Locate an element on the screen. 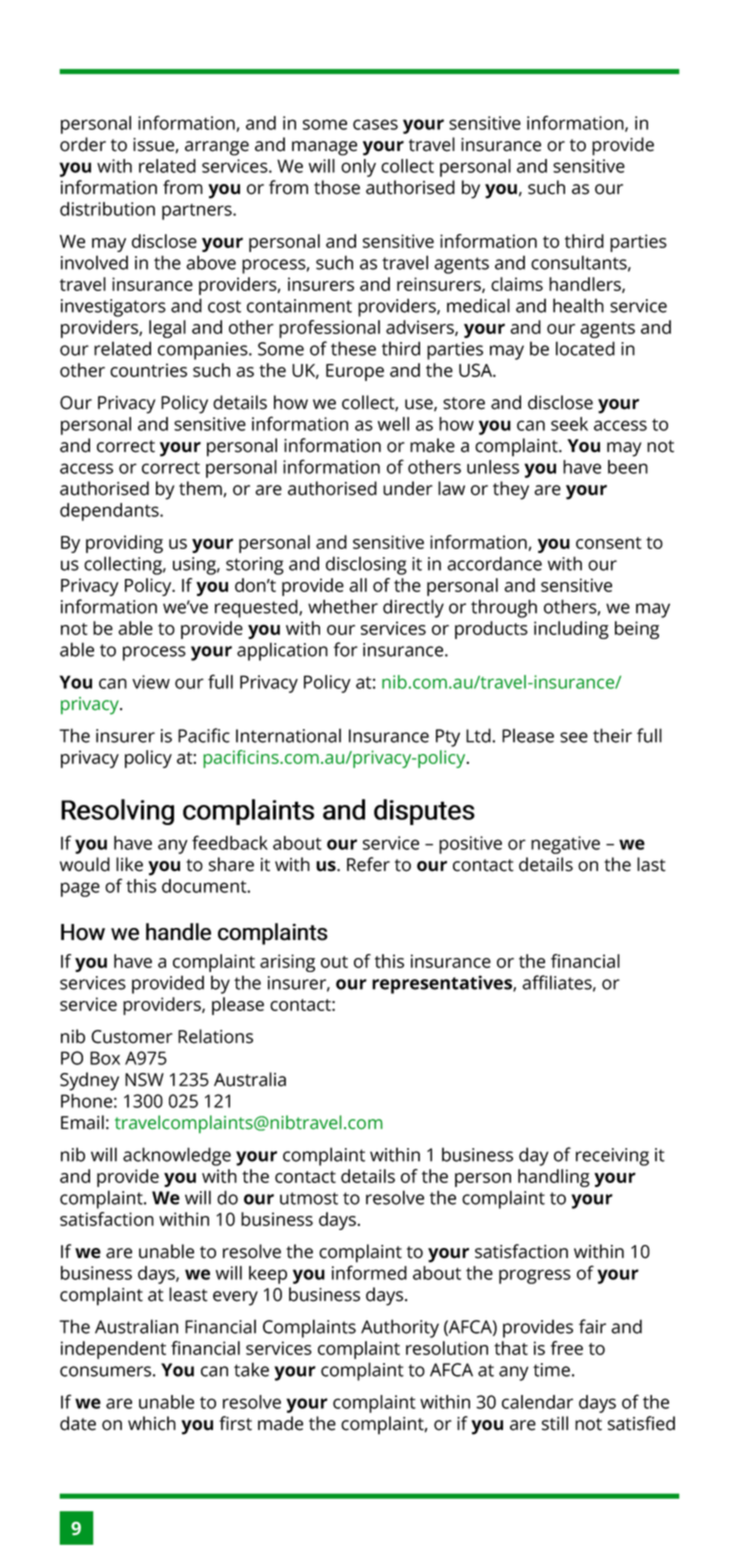  time is located at coordinates (551, 1370).
